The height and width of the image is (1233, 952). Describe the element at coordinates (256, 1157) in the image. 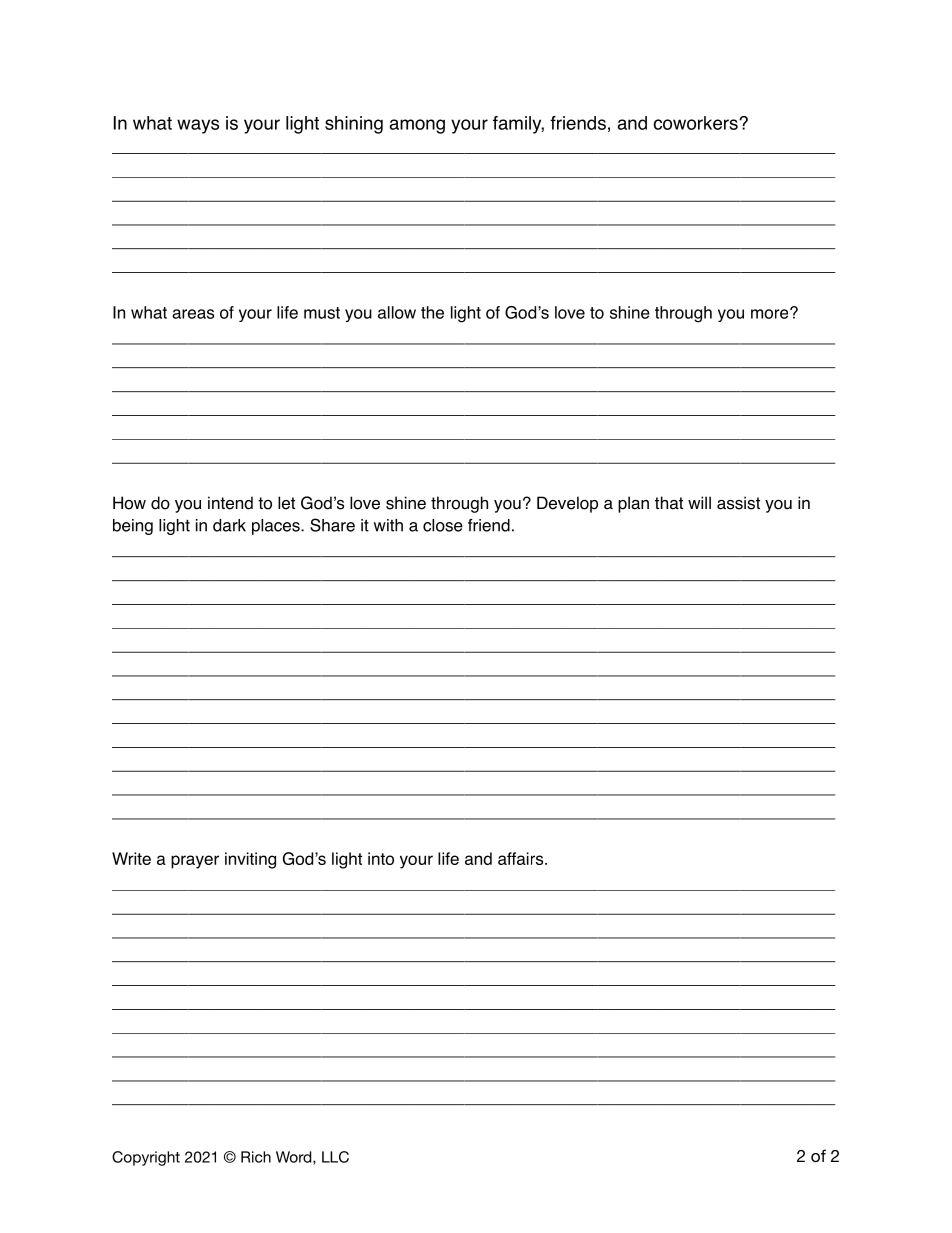

I see `Rich` at that location.
